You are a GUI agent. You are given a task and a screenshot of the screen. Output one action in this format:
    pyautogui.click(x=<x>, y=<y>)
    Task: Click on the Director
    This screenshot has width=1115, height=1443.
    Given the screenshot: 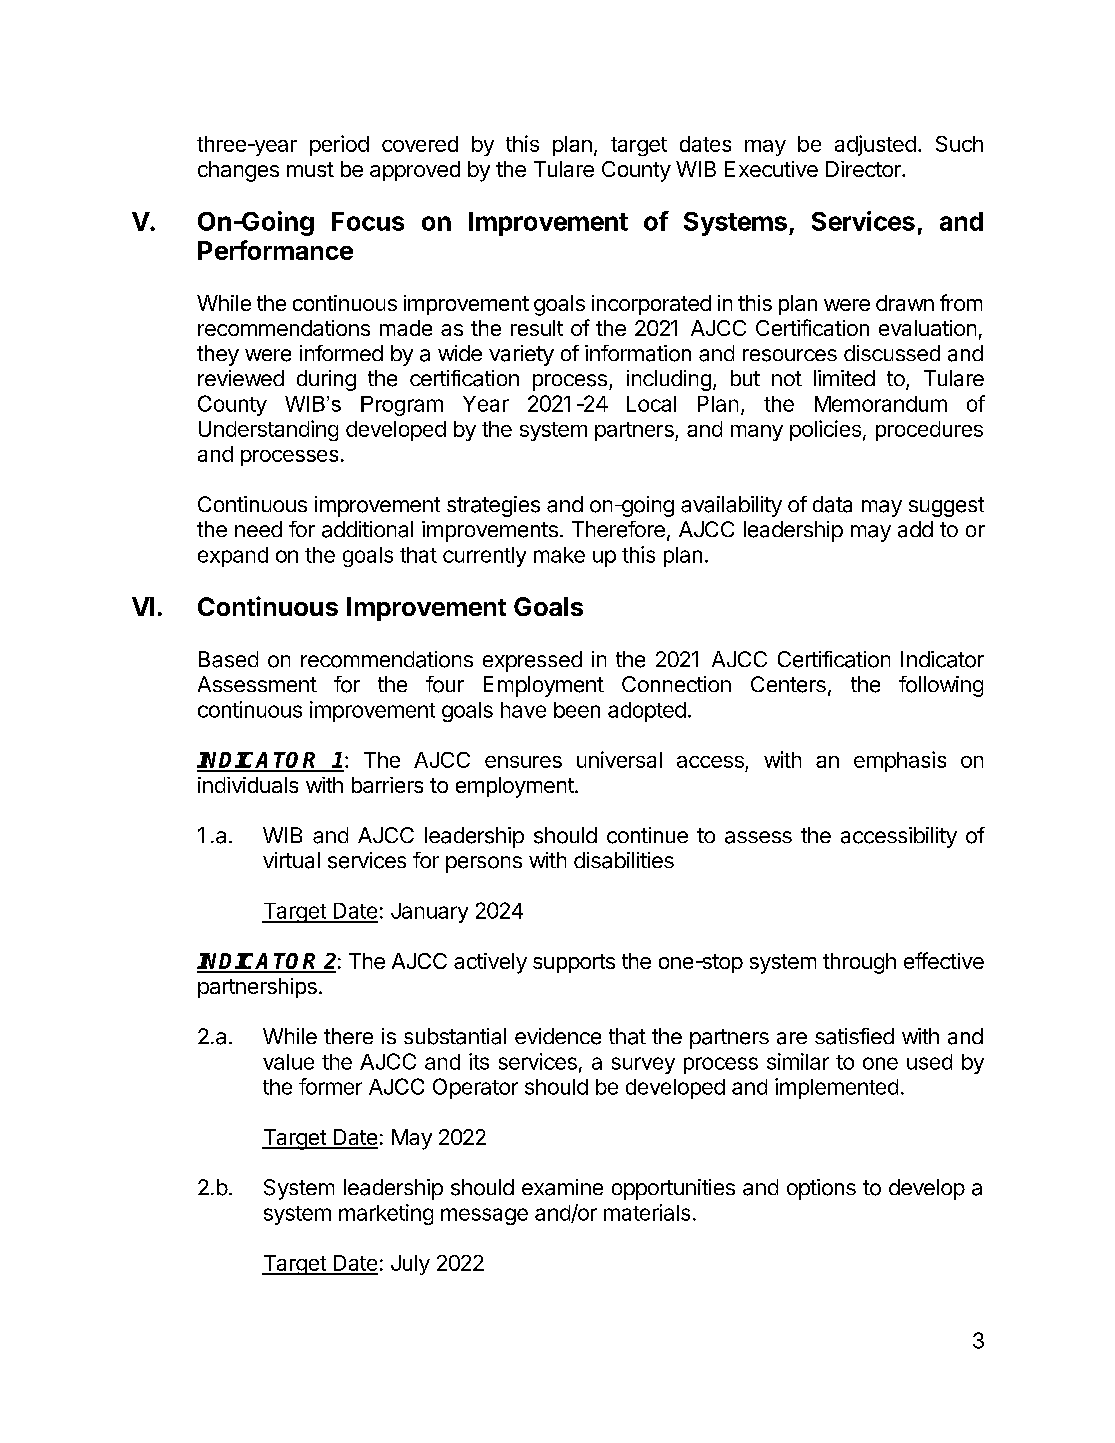 What is the action you would take?
    pyautogui.click(x=864, y=169)
